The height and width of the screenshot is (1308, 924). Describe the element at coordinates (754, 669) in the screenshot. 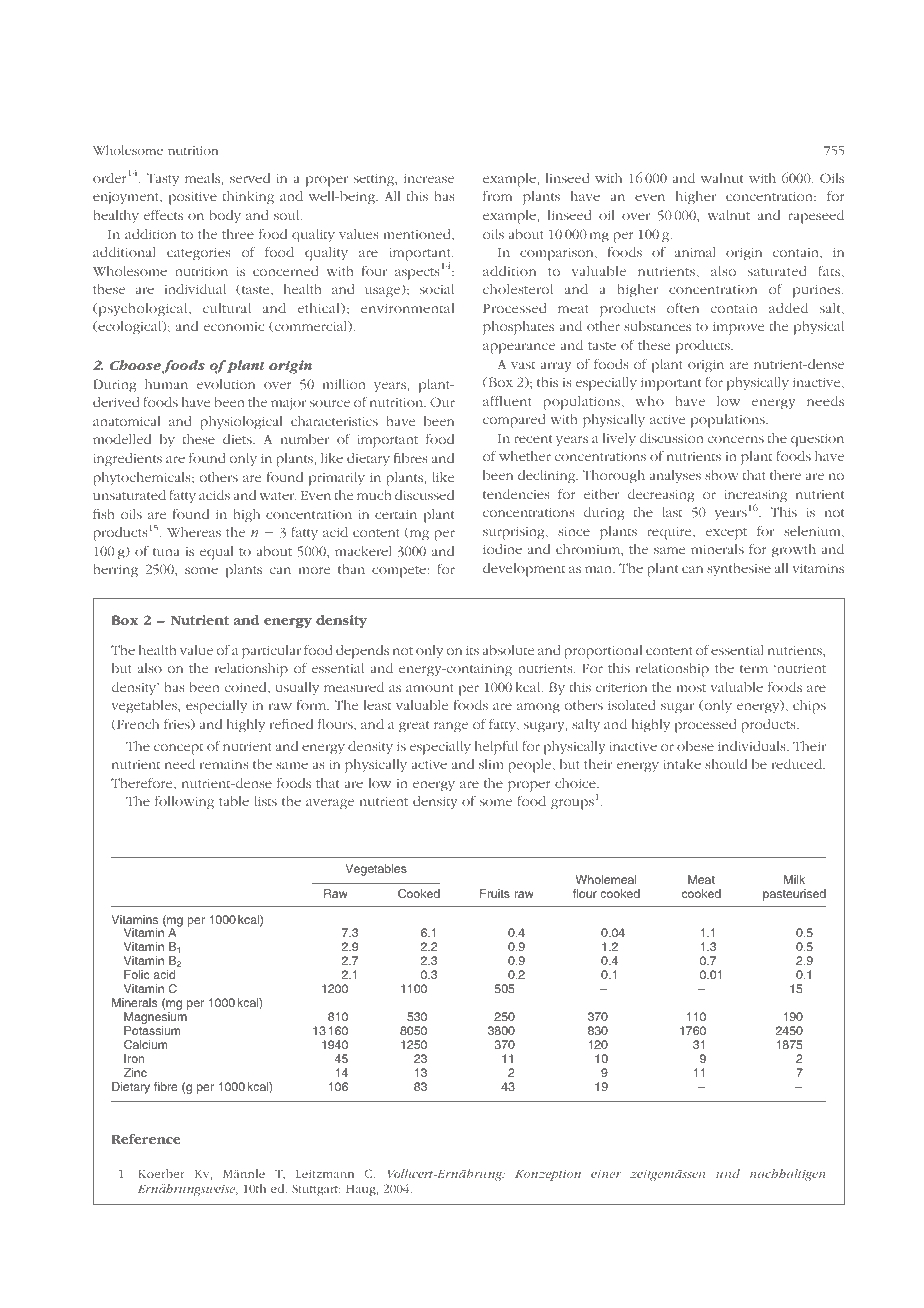

I see `term` at that location.
